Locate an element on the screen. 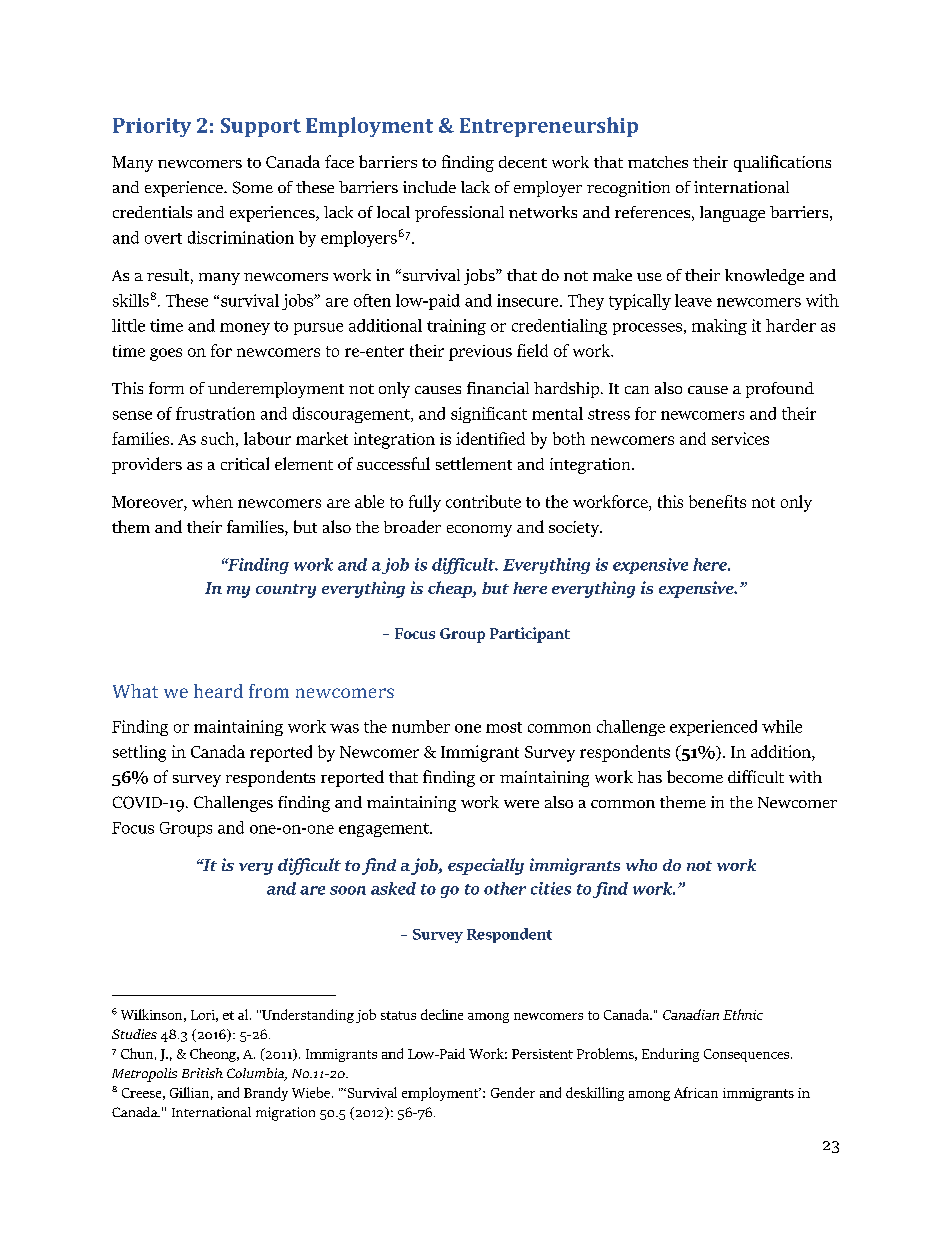 This screenshot has height=1233, width=952. country is located at coordinates (286, 591).
